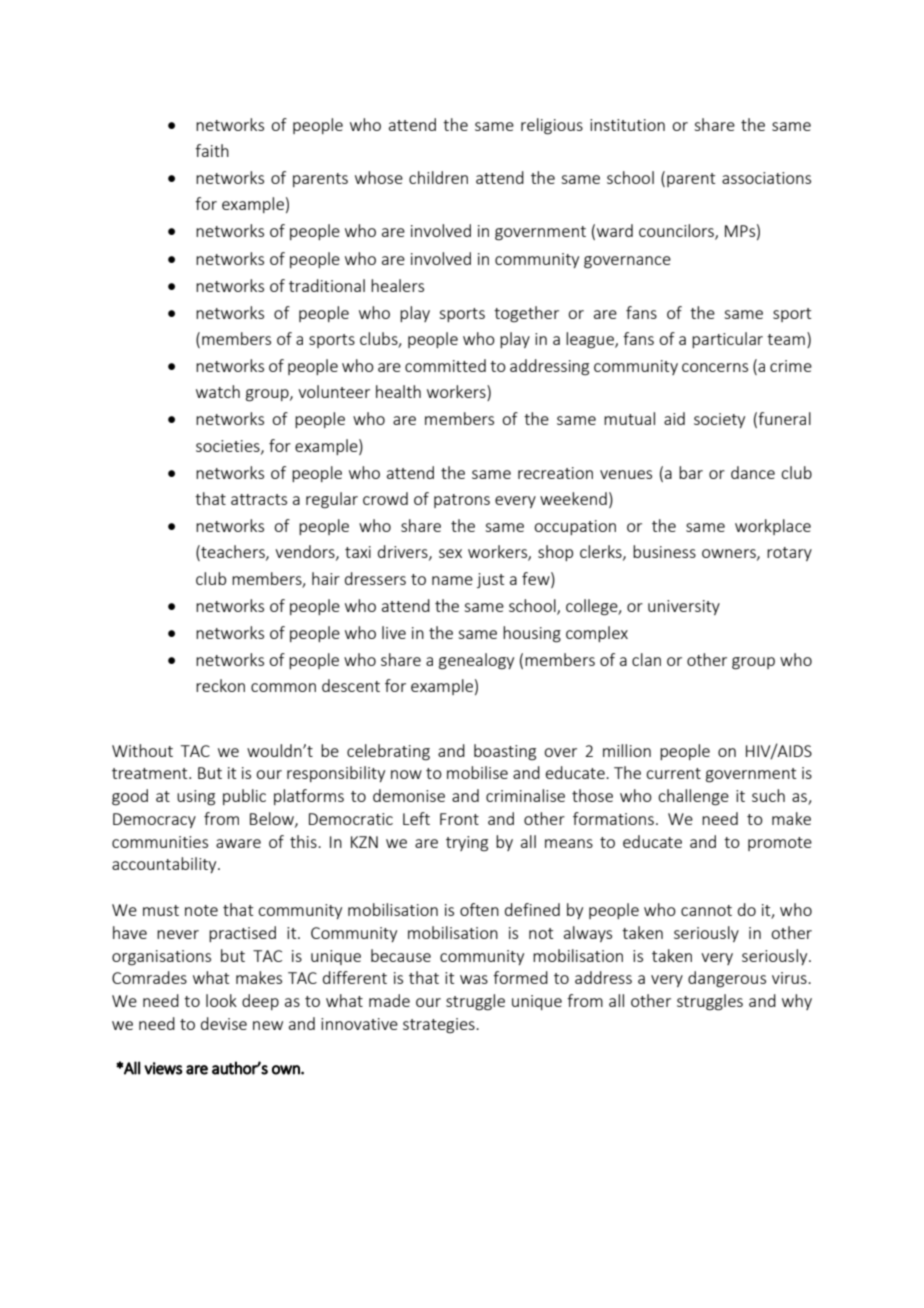 The image size is (924, 1308). I want to click on aware, so click(238, 843).
